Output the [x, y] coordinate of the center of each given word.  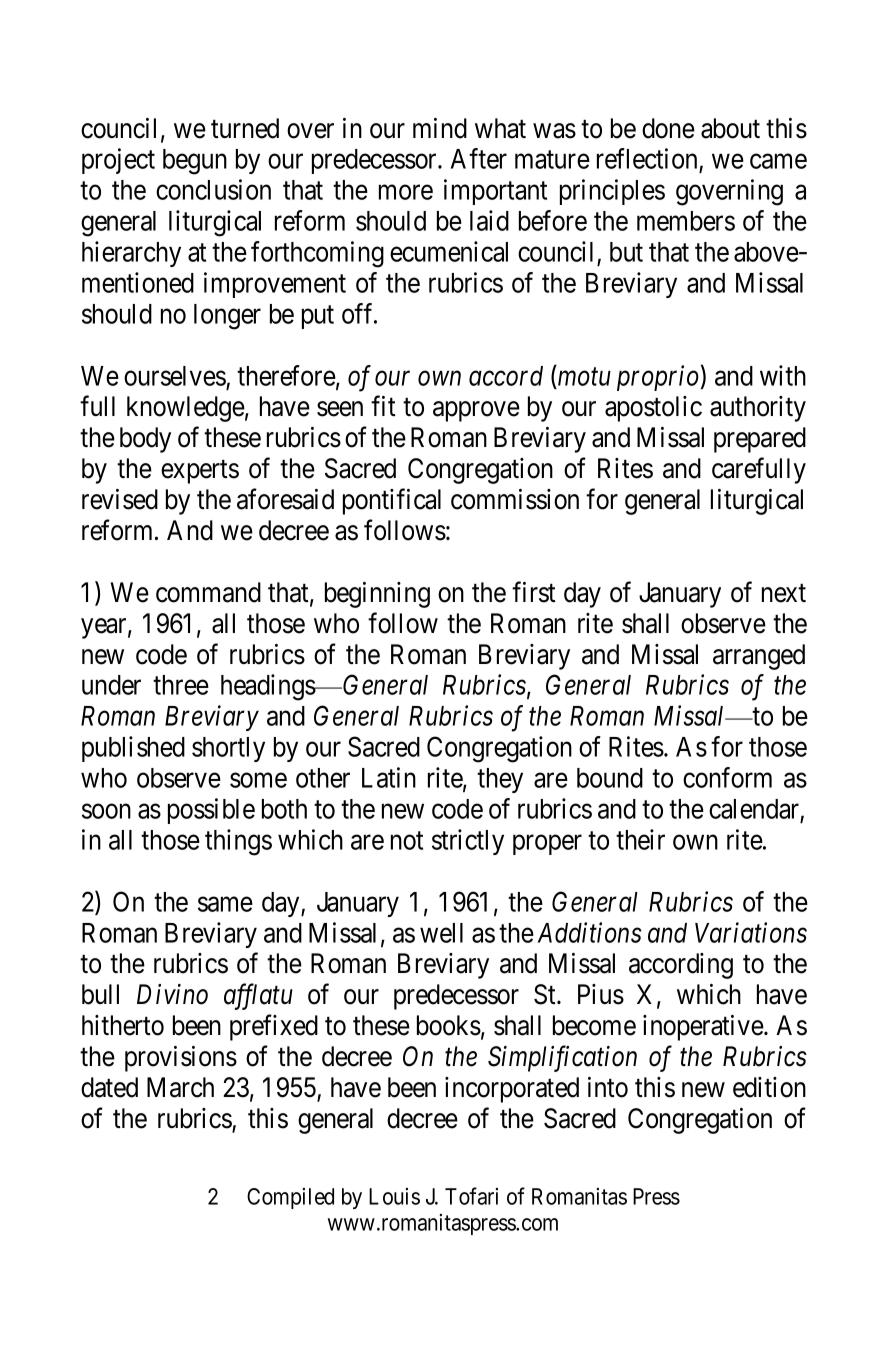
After [479, 158]
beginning [377, 595]
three [181, 685]
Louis [394, 1196]
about [730, 128]
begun [195, 162]
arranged [759, 657]
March [180, 1087]
